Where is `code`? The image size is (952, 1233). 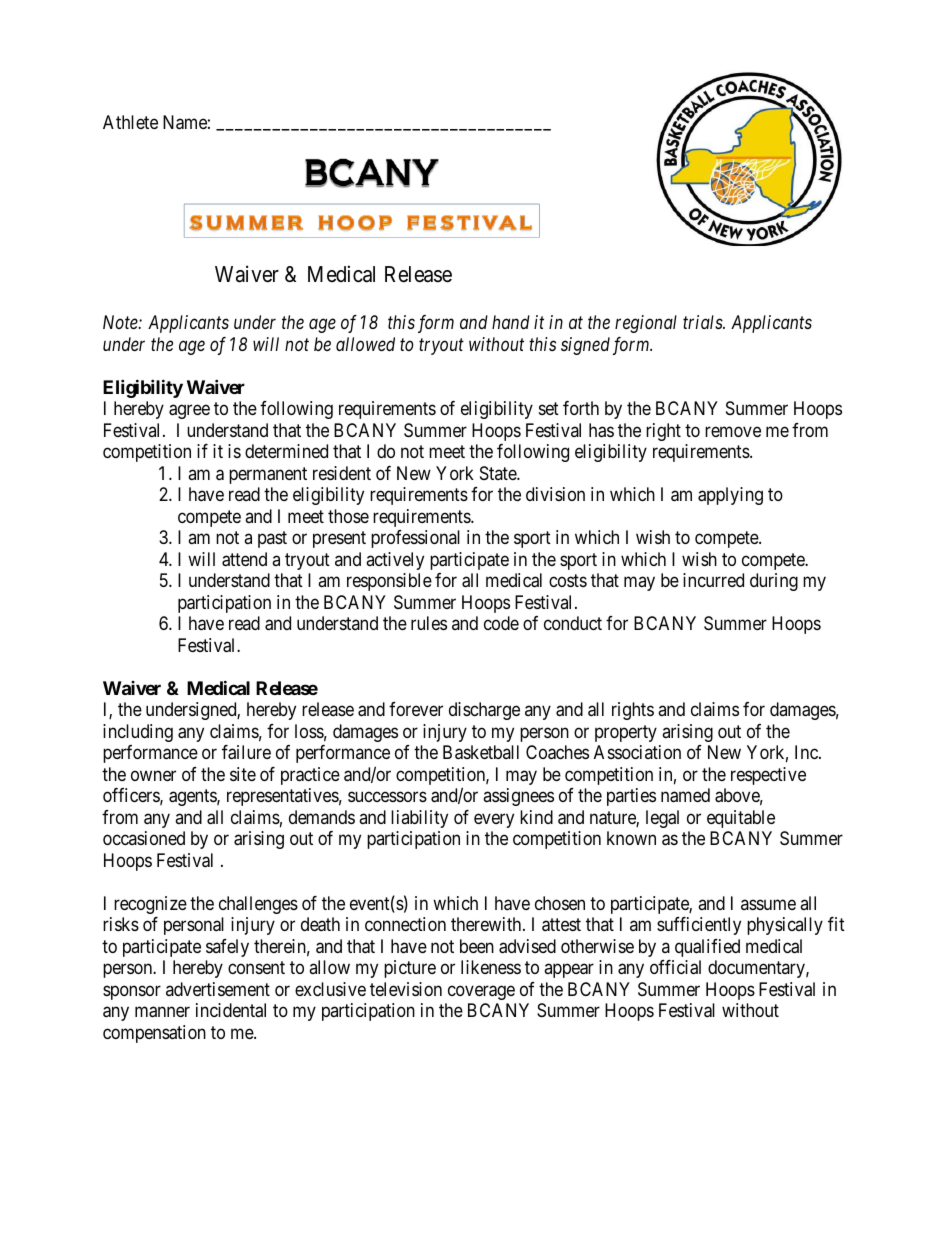
code is located at coordinates (501, 623).
